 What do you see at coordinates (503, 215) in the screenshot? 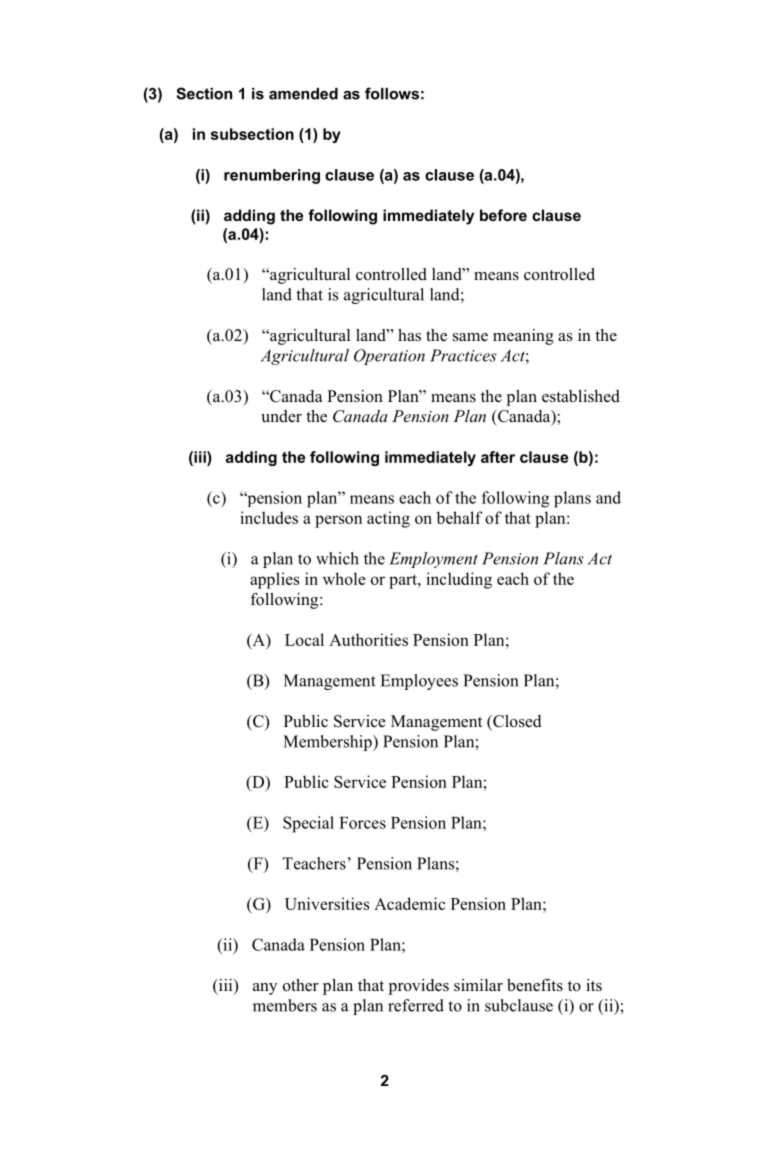
I see `before` at bounding box center [503, 215].
